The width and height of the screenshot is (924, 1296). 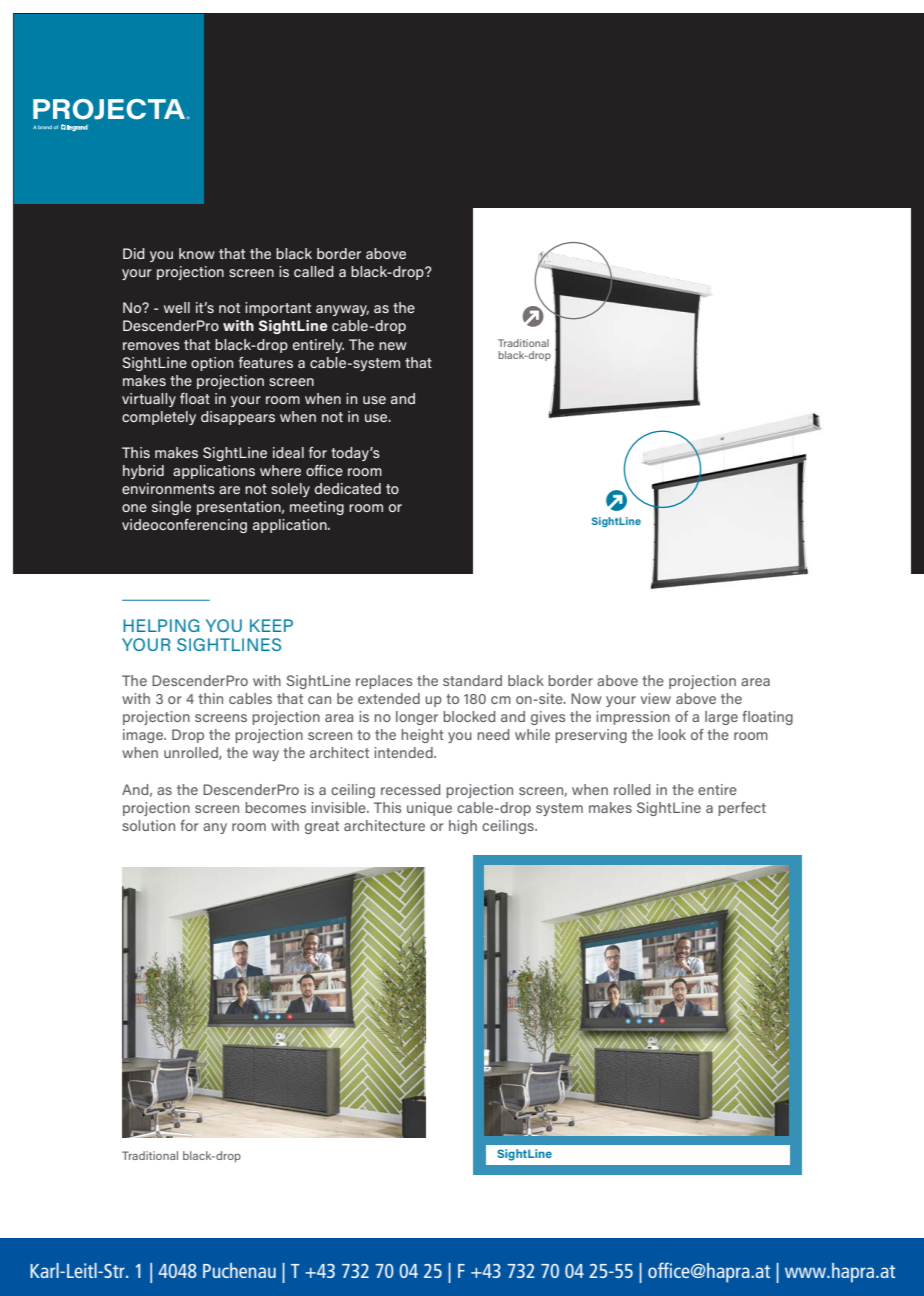 I want to click on new, so click(x=393, y=346).
